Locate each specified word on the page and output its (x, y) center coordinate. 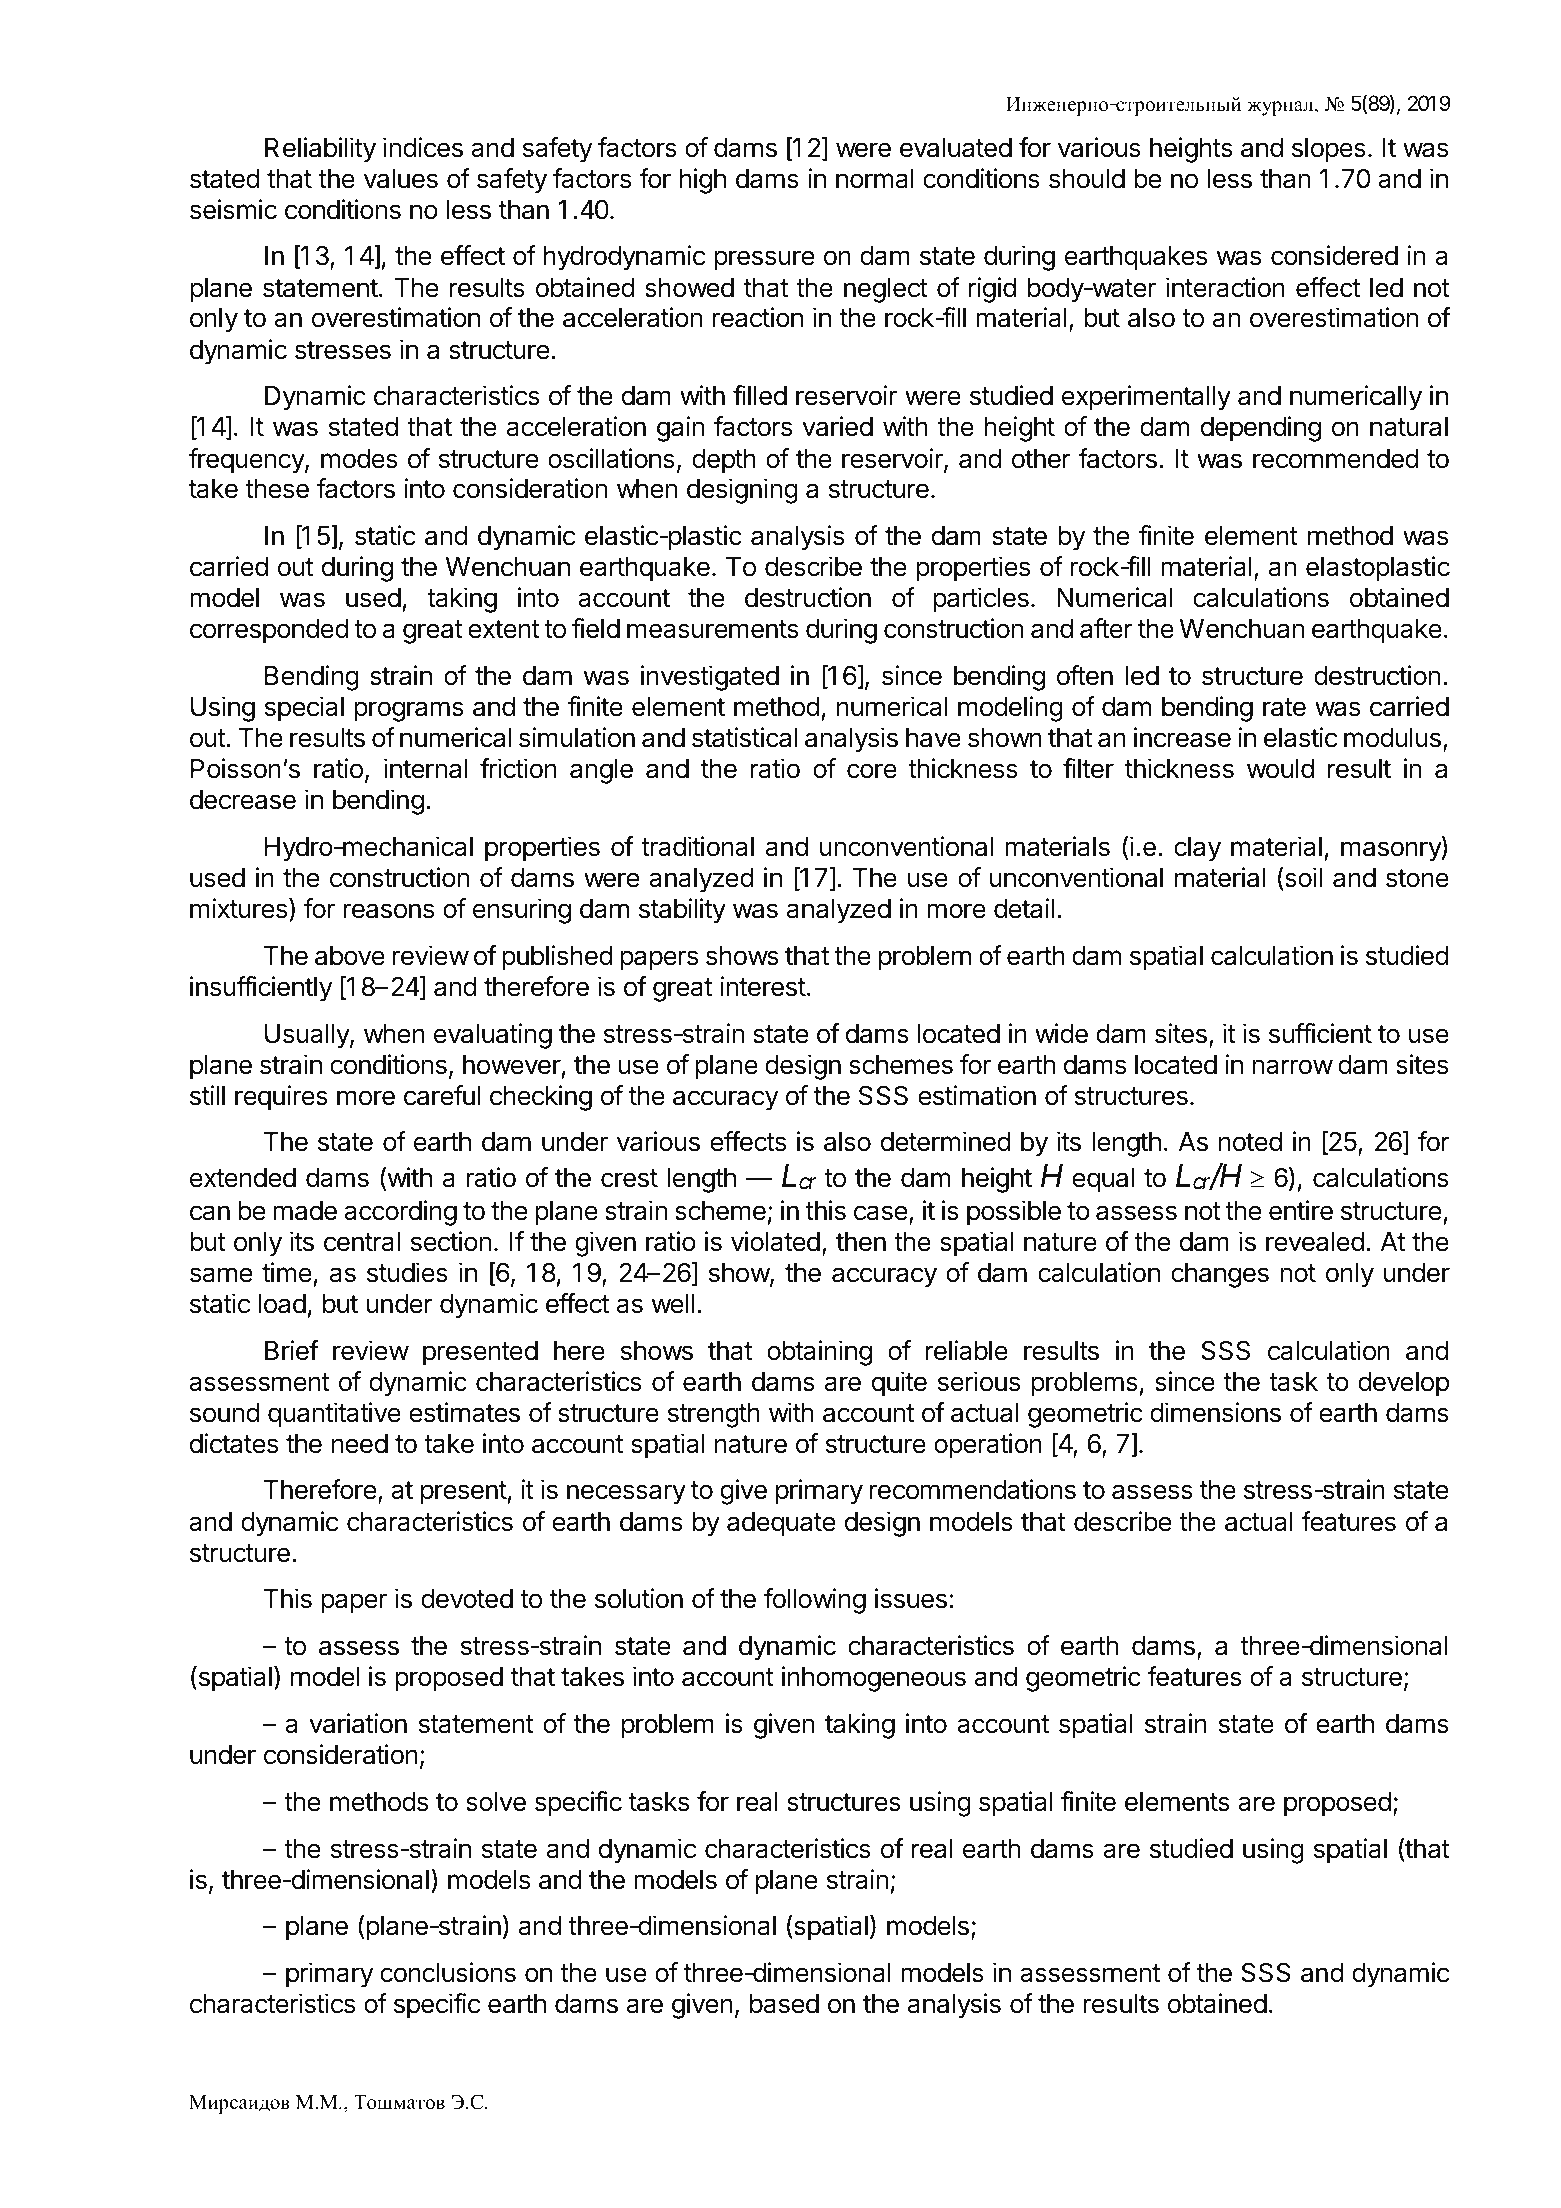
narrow (1292, 1067)
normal (875, 179)
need (360, 1444)
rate (1284, 707)
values (401, 179)
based (784, 2004)
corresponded (269, 631)
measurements (713, 629)
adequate (781, 1524)
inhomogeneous (874, 1679)
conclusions (448, 1972)
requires (281, 1098)
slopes (1329, 150)
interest (763, 986)
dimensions (1215, 1412)
